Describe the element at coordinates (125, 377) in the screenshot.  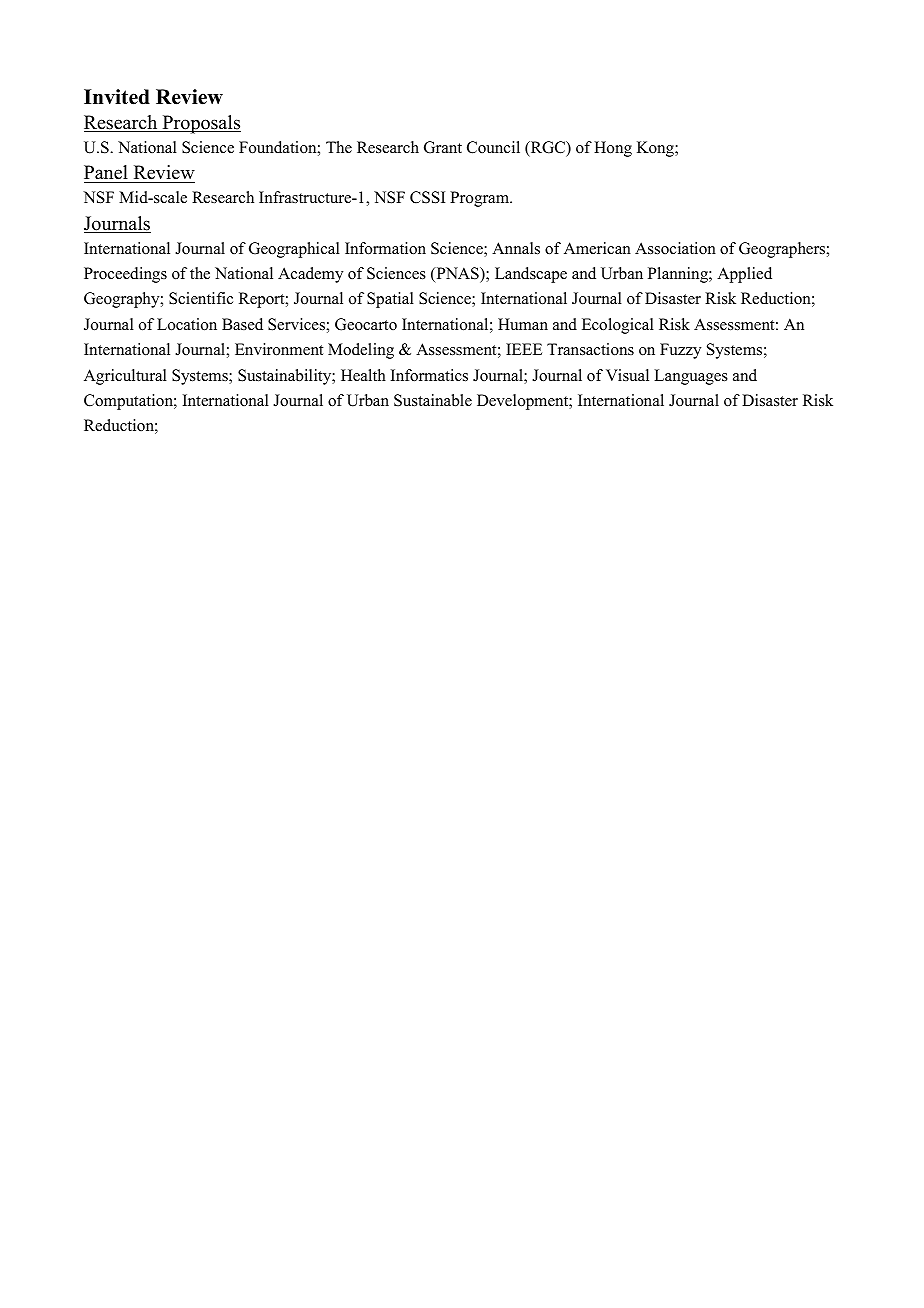
I see `Agricultural` at that location.
